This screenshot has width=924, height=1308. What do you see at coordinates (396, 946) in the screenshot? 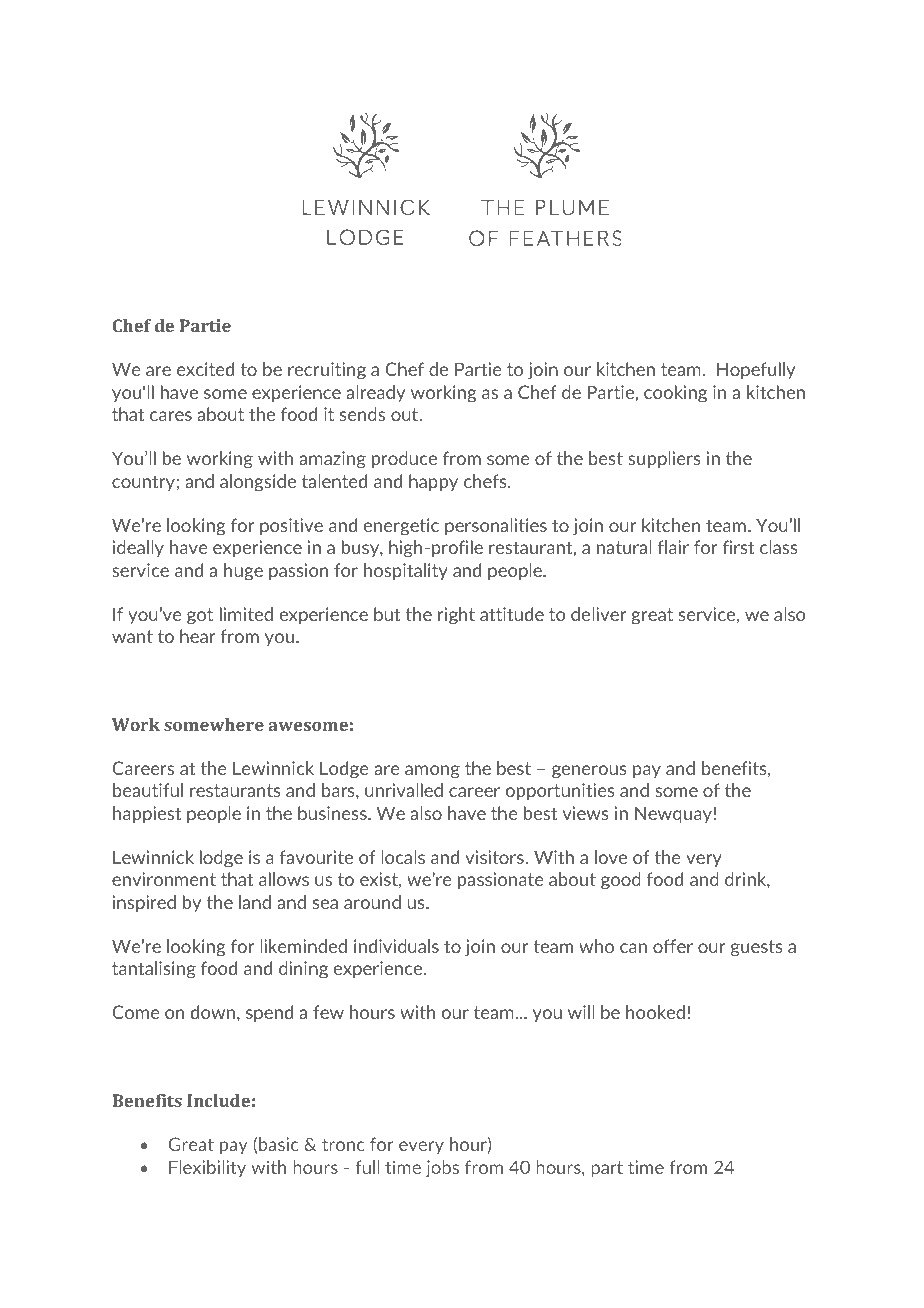
I see `individuals` at bounding box center [396, 946].
